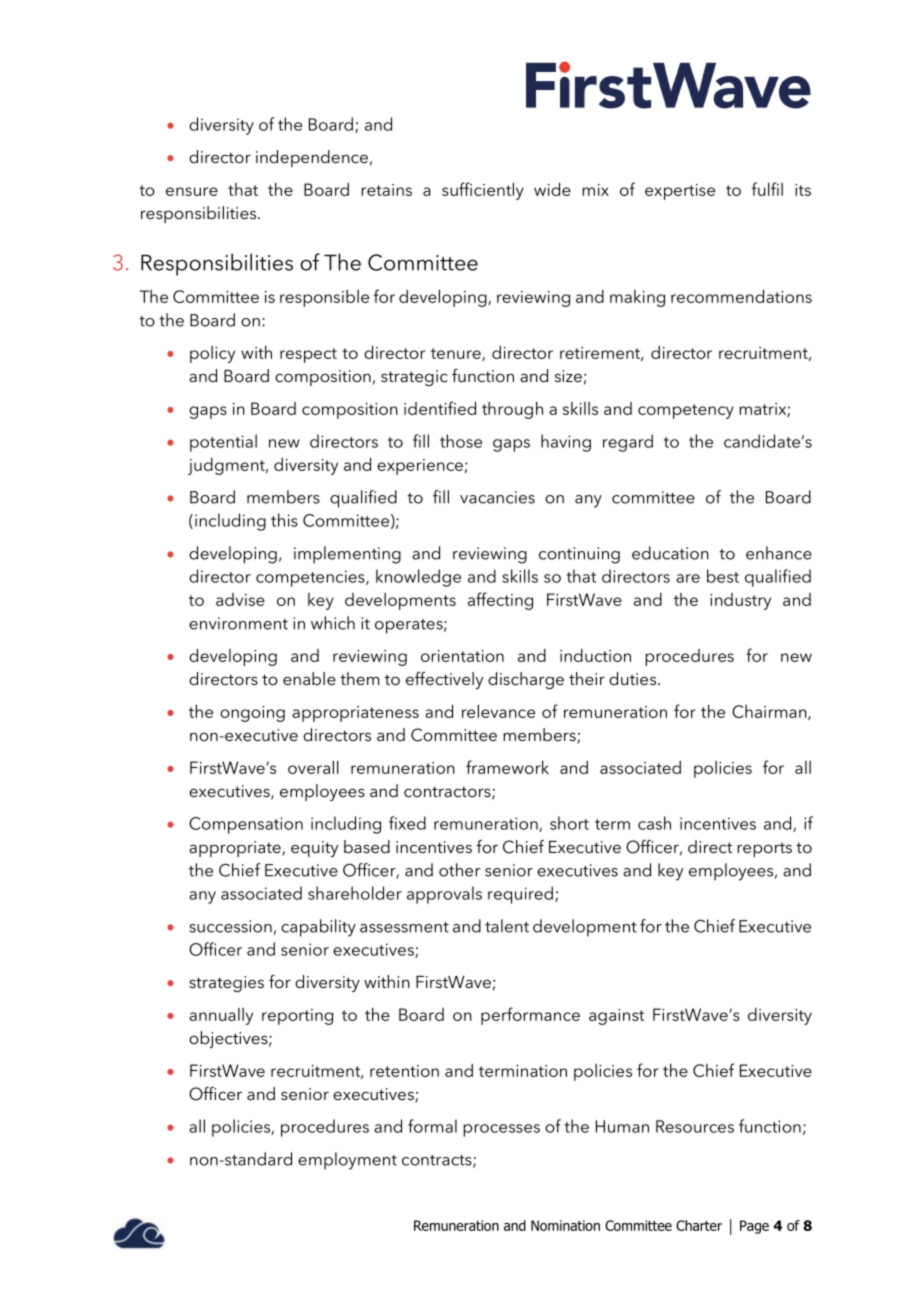  What do you see at coordinates (498, 711) in the screenshot?
I see `relevance` at bounding box center [498, 711].
